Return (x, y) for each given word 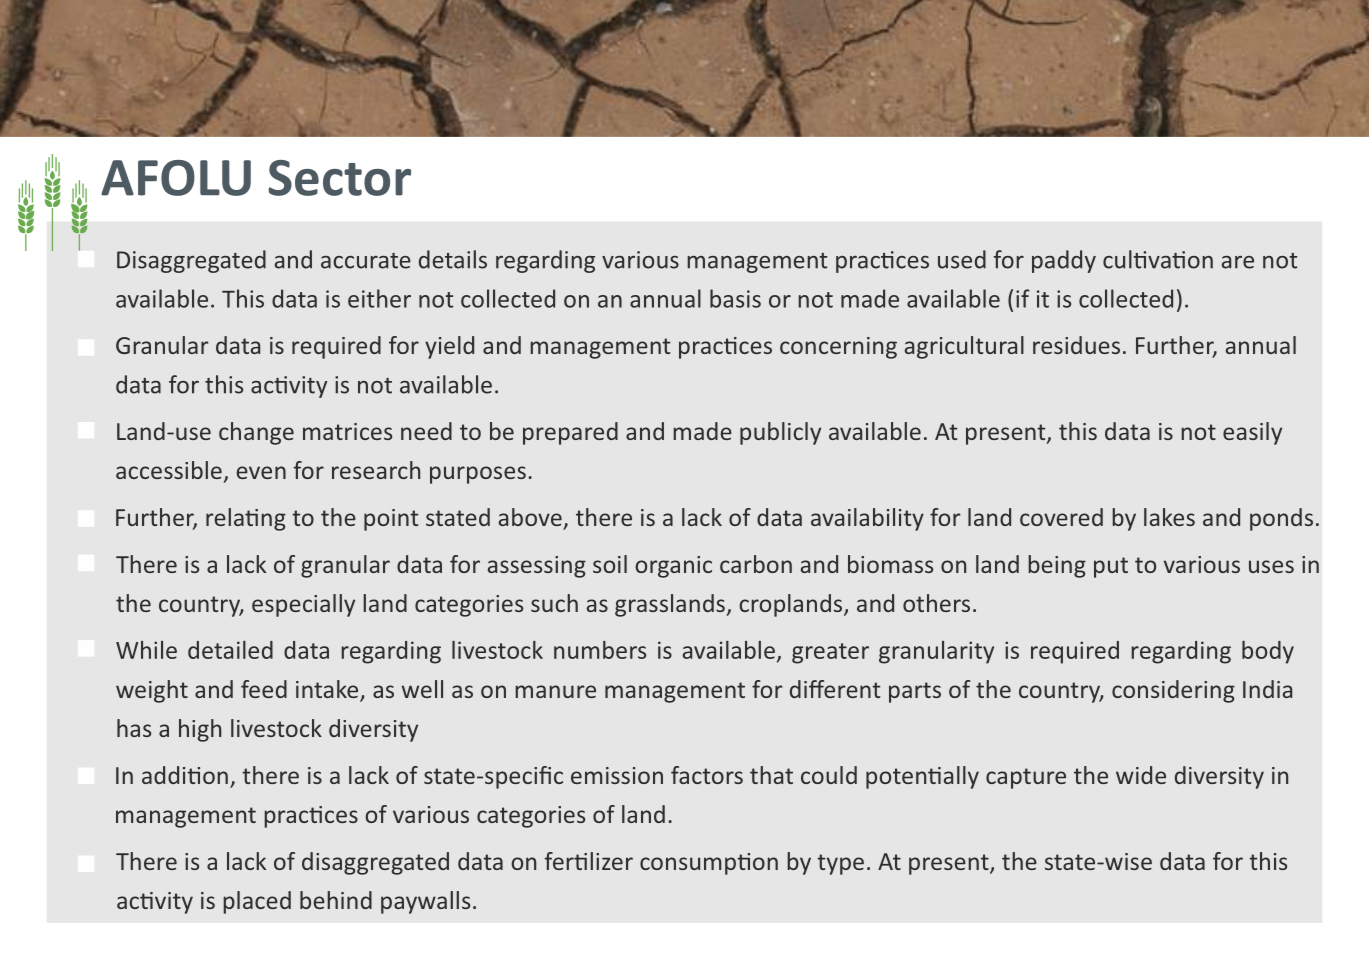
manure (555, 691)
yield (449, 347)
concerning (838, 348)
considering (1173, 691)
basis (735, 298)
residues (1076, 345)
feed (264, 689)
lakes (1169, 517)
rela (226, 517)
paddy (1064, 261)
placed (257, 902)
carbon (756, 564)
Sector (340, 178)
